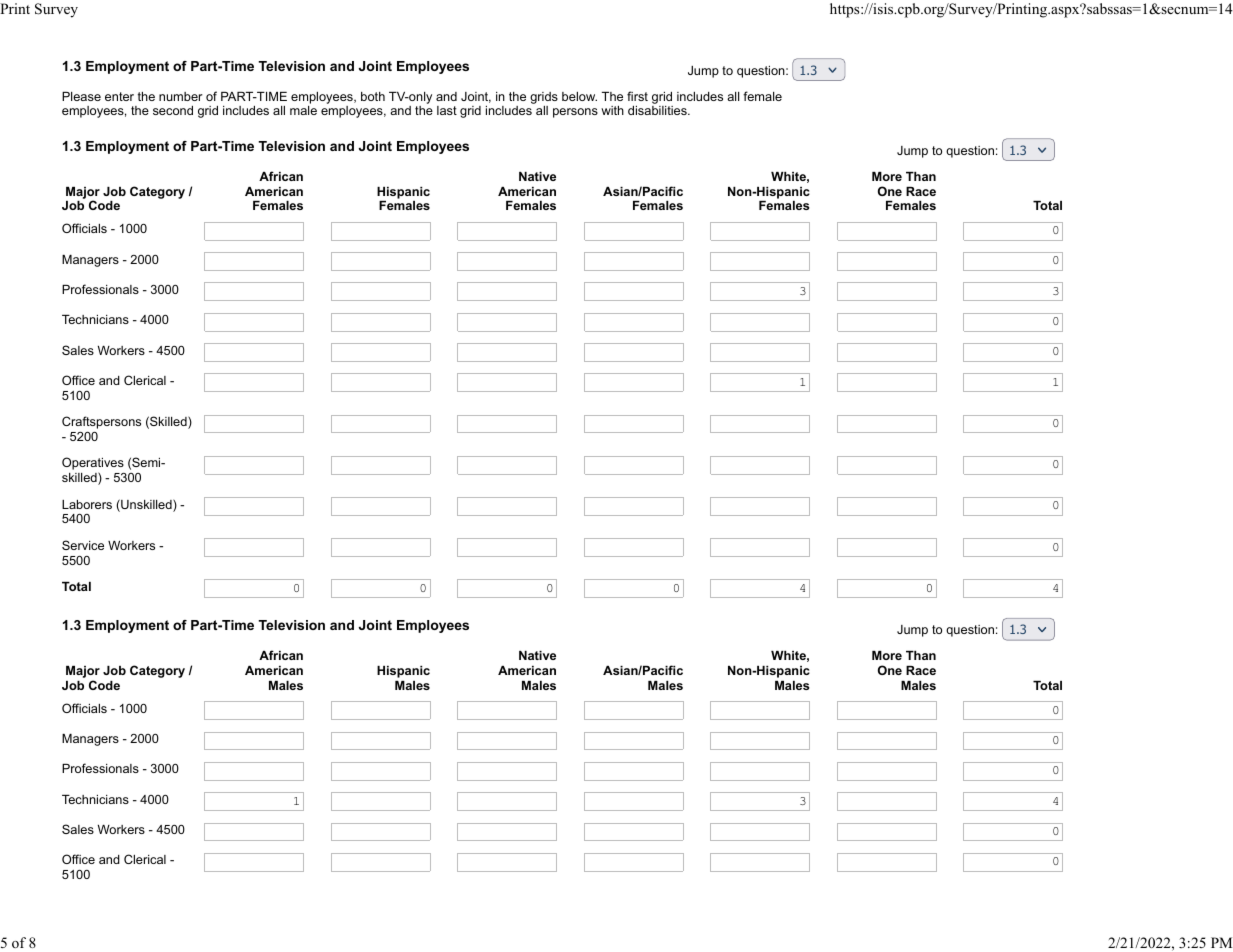 This document has height=952, width=1233. I want to click on both, so click(373, 96).
